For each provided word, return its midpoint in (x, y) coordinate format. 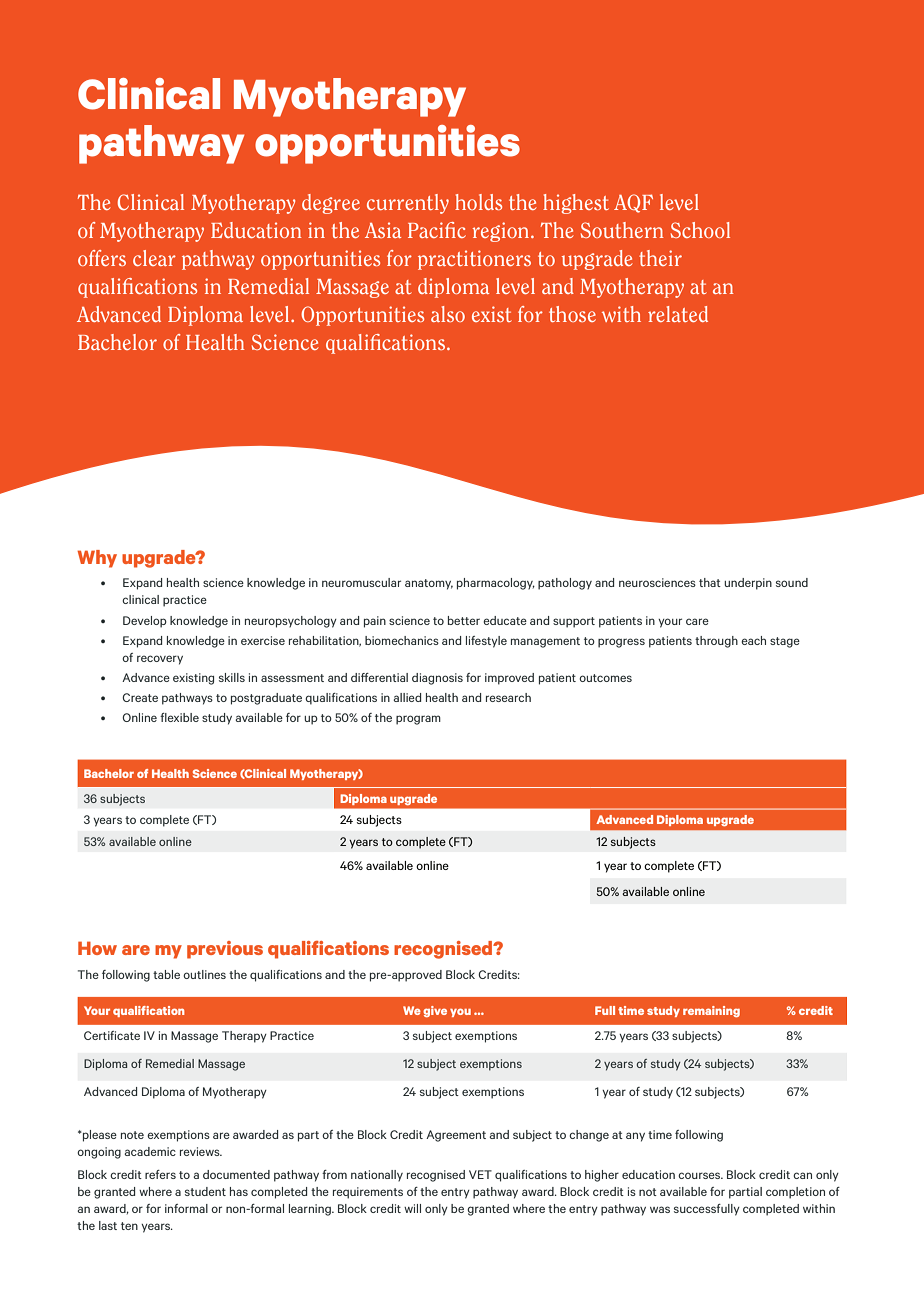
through (716, 642)
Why (97, 559)
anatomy (429, 584)
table (166, 974)
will (412, 1208)
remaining (711, 1011)
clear (154, 258)
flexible (179, 717)
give (435, 1011)
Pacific (437, 230)
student (205, 1191)
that (710, 582)
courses (700, 1175)
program (418, 720)
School (700, 230)
